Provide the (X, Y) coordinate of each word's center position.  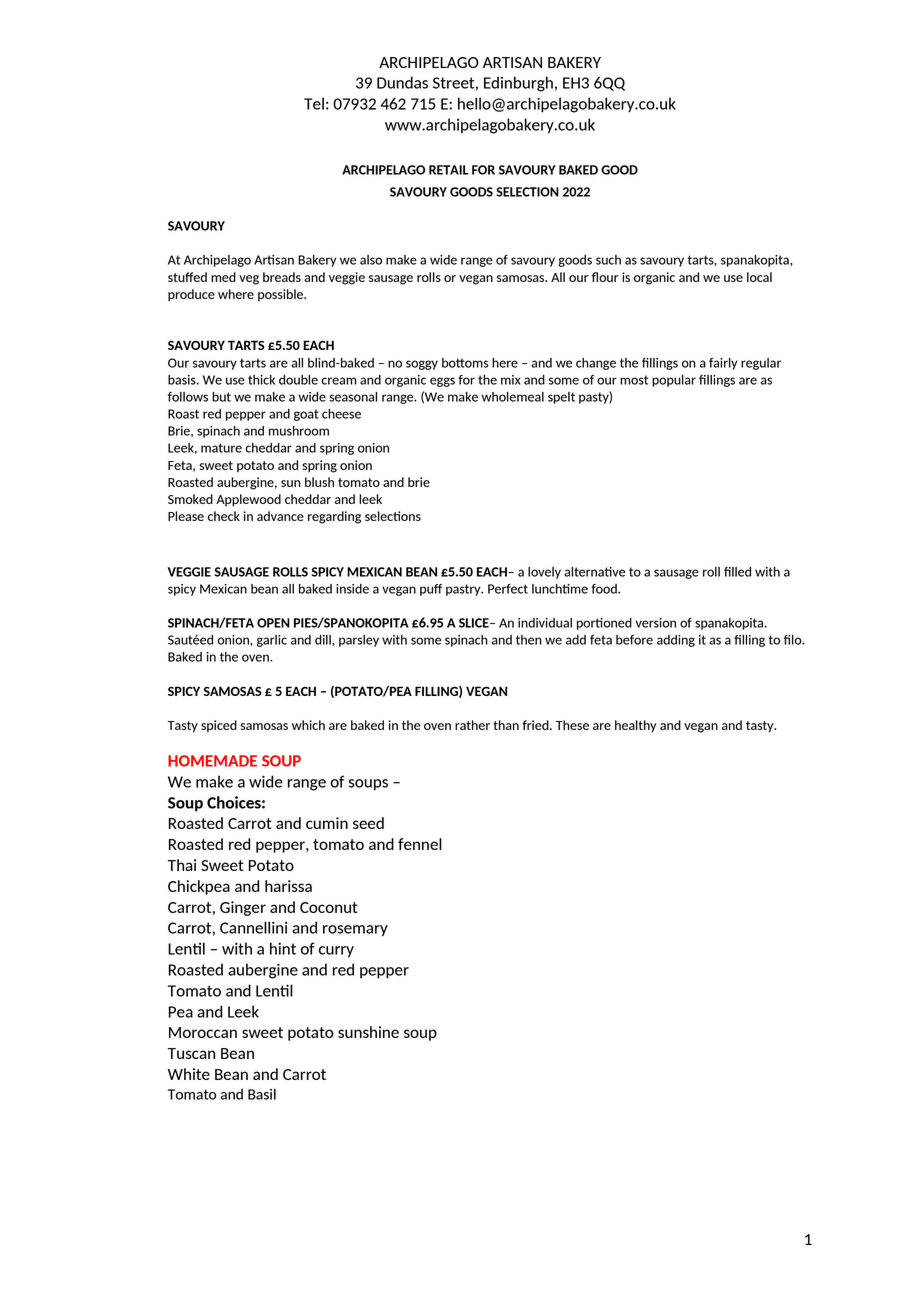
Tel (314, 103)
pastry (464, 590)
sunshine (368, 1032)
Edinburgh (518, 84)
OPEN (273, 623)
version (656, 623)
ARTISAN (512, 62)
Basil (262, 1094)
